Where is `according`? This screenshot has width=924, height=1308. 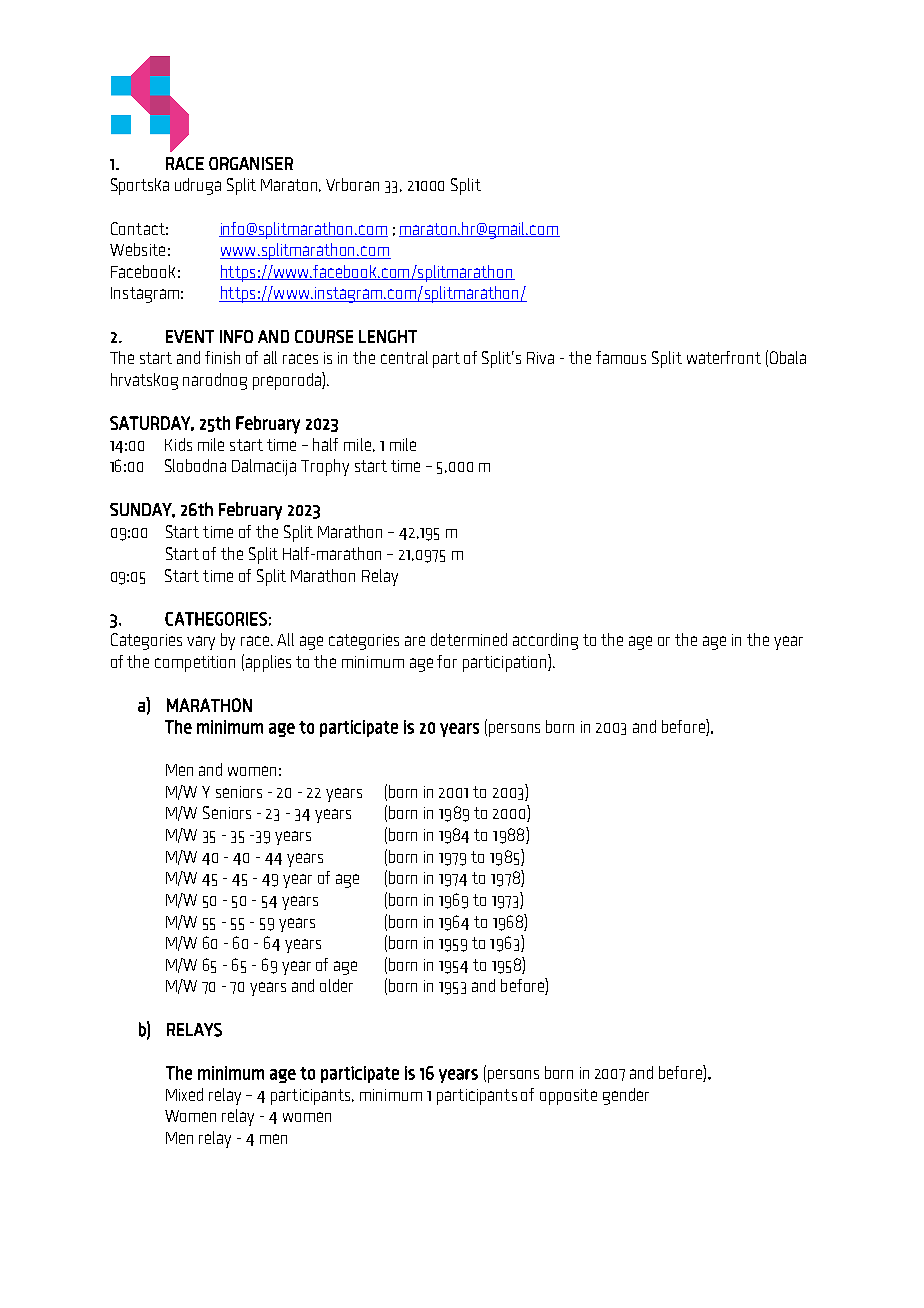 according is located at coordinates (545, 641).
